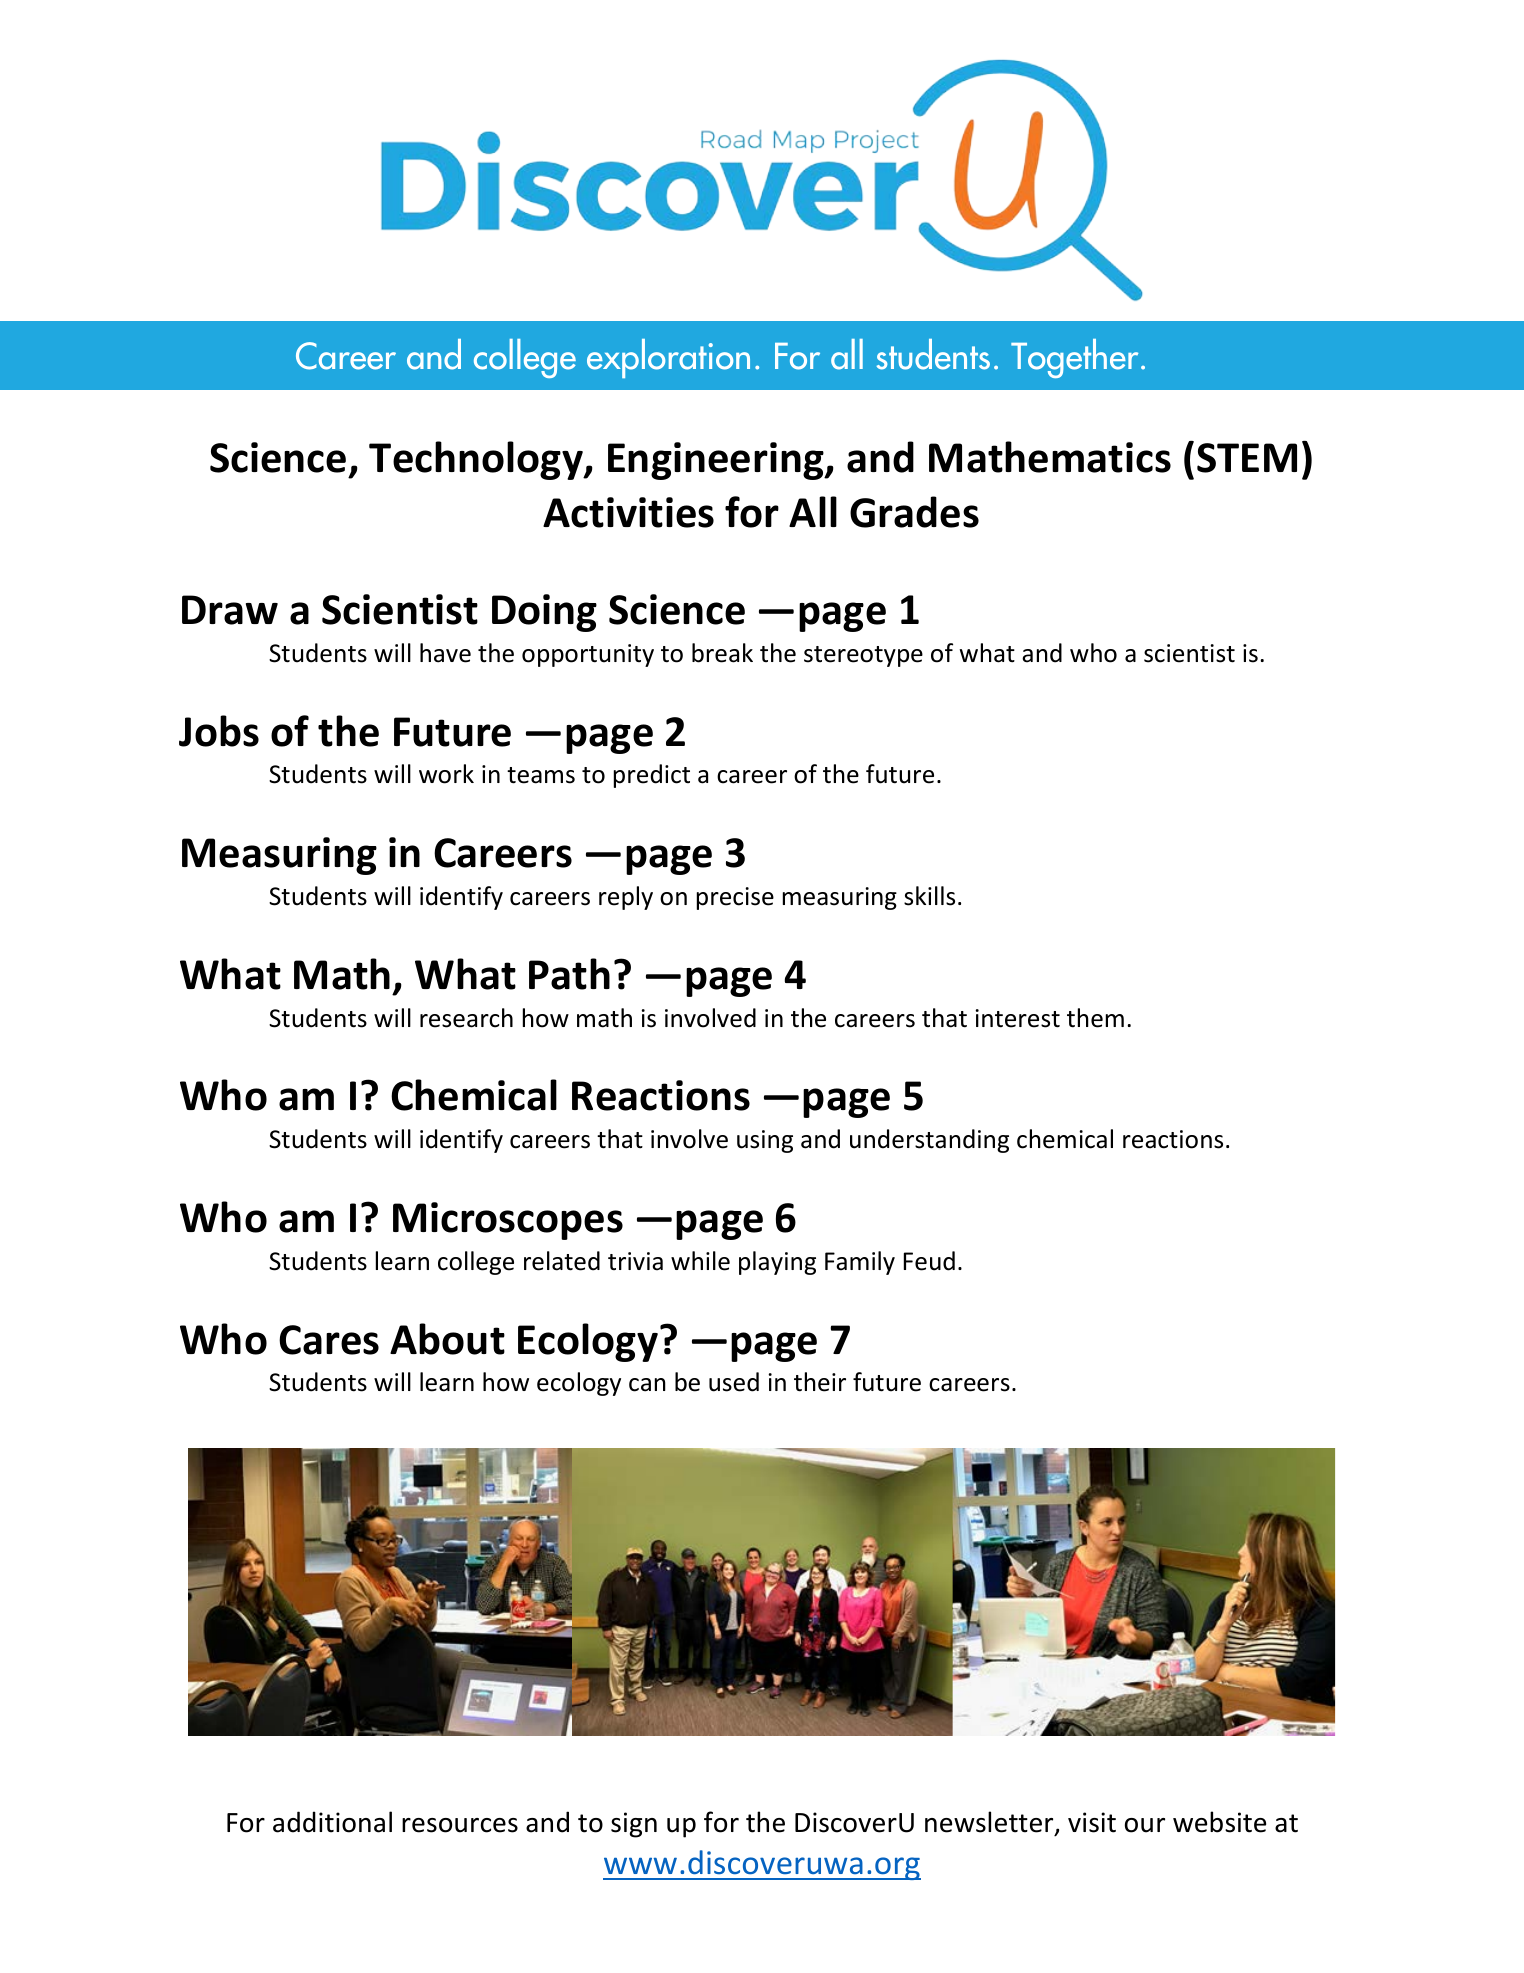  Describe the element at coordinates (765, 1141) in the screenshot. I see `using` at that location.
